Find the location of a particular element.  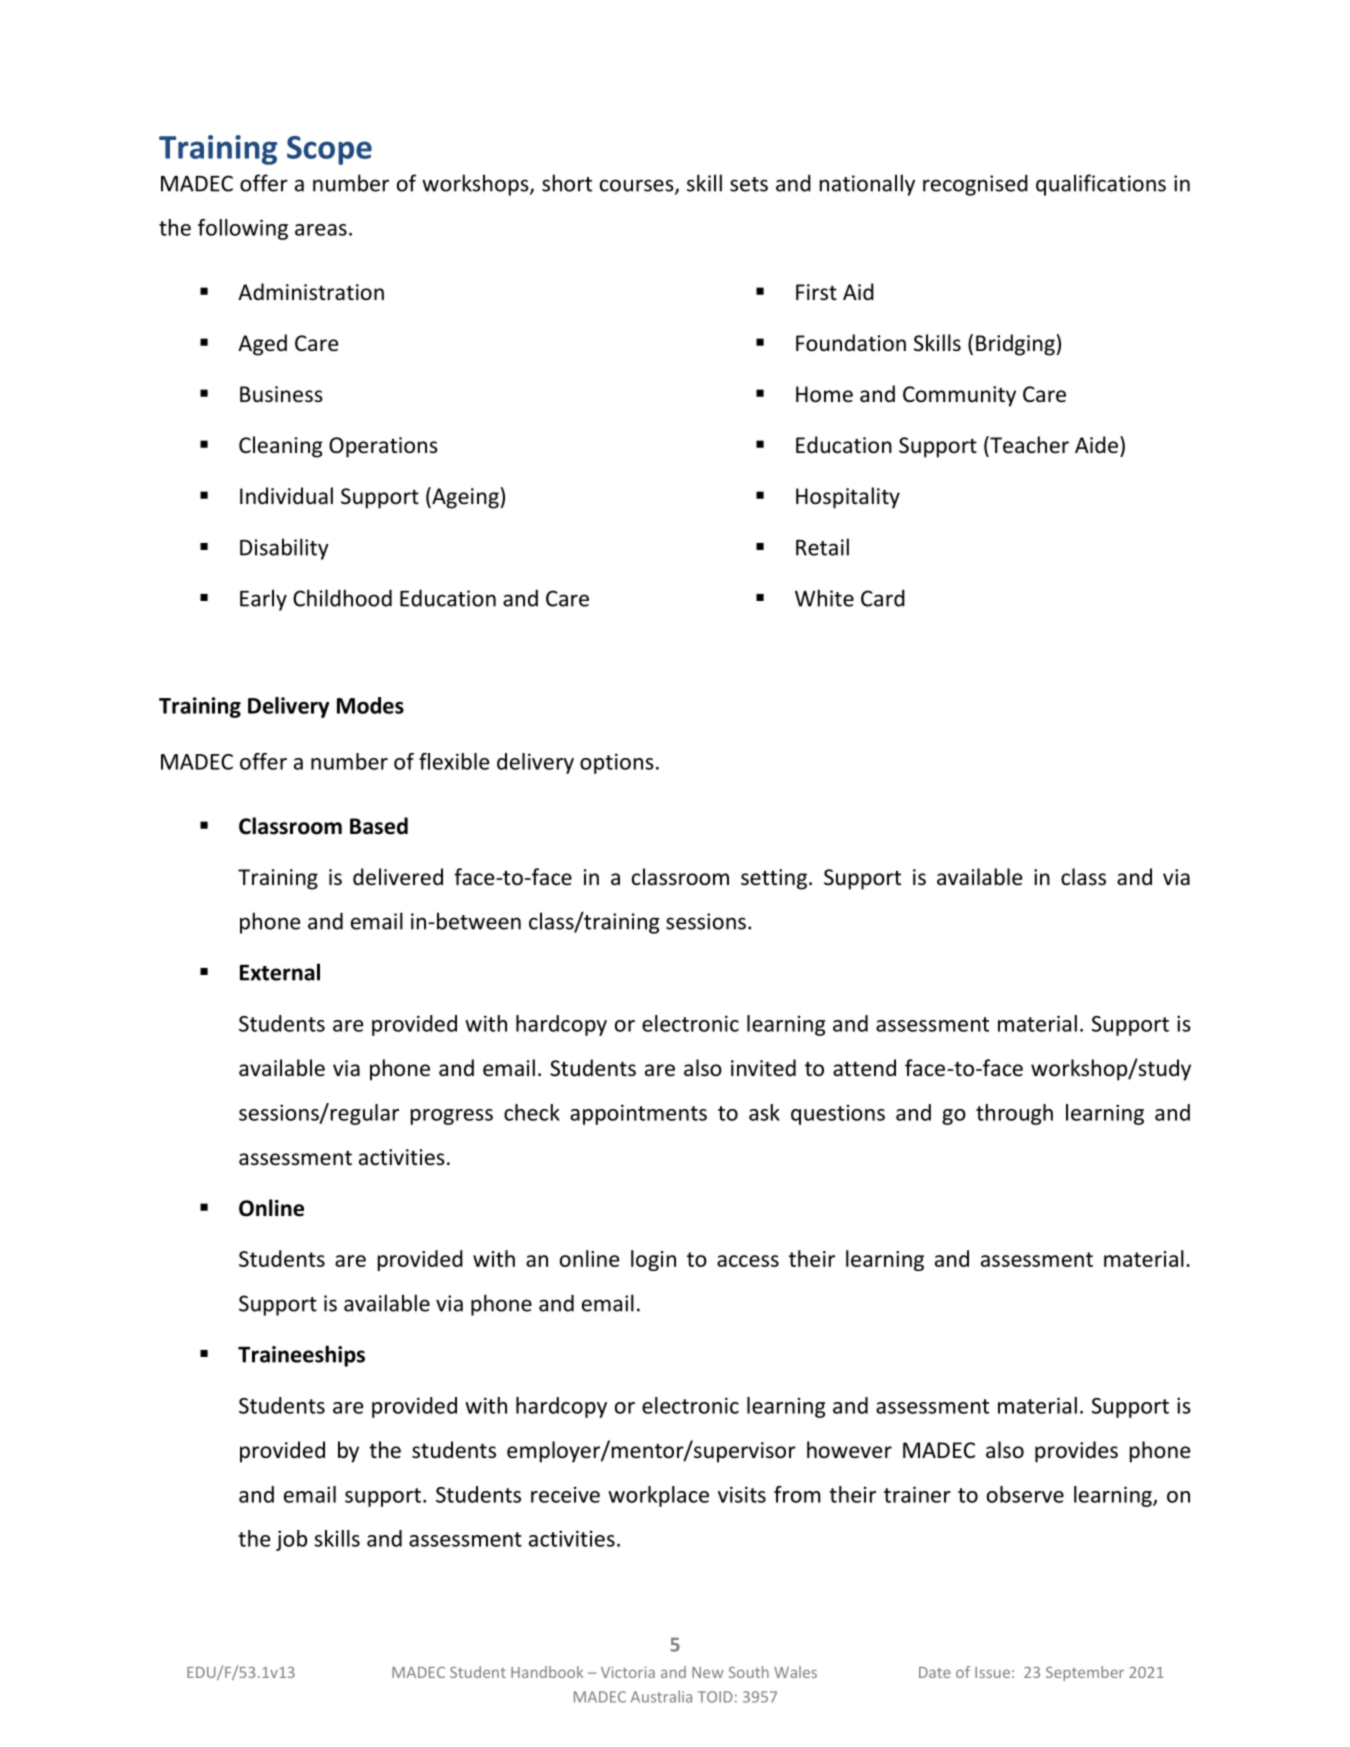

recognised is located at coordinates (975, 185).
